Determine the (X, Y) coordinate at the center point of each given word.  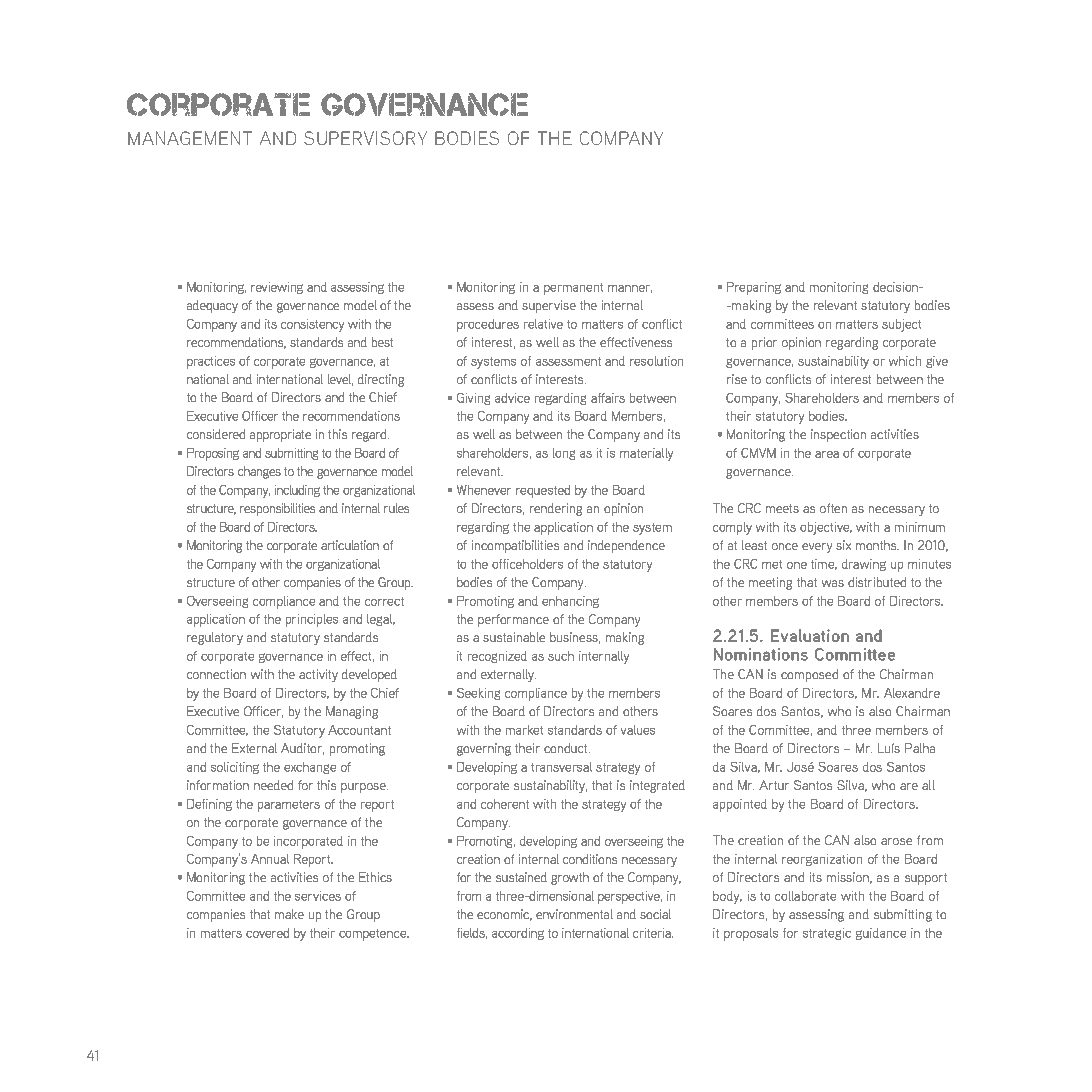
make (289, 914)
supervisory (365, 138)
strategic (827, 934)
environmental (574, 914)
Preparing (754, 288)
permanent (573, 289)
